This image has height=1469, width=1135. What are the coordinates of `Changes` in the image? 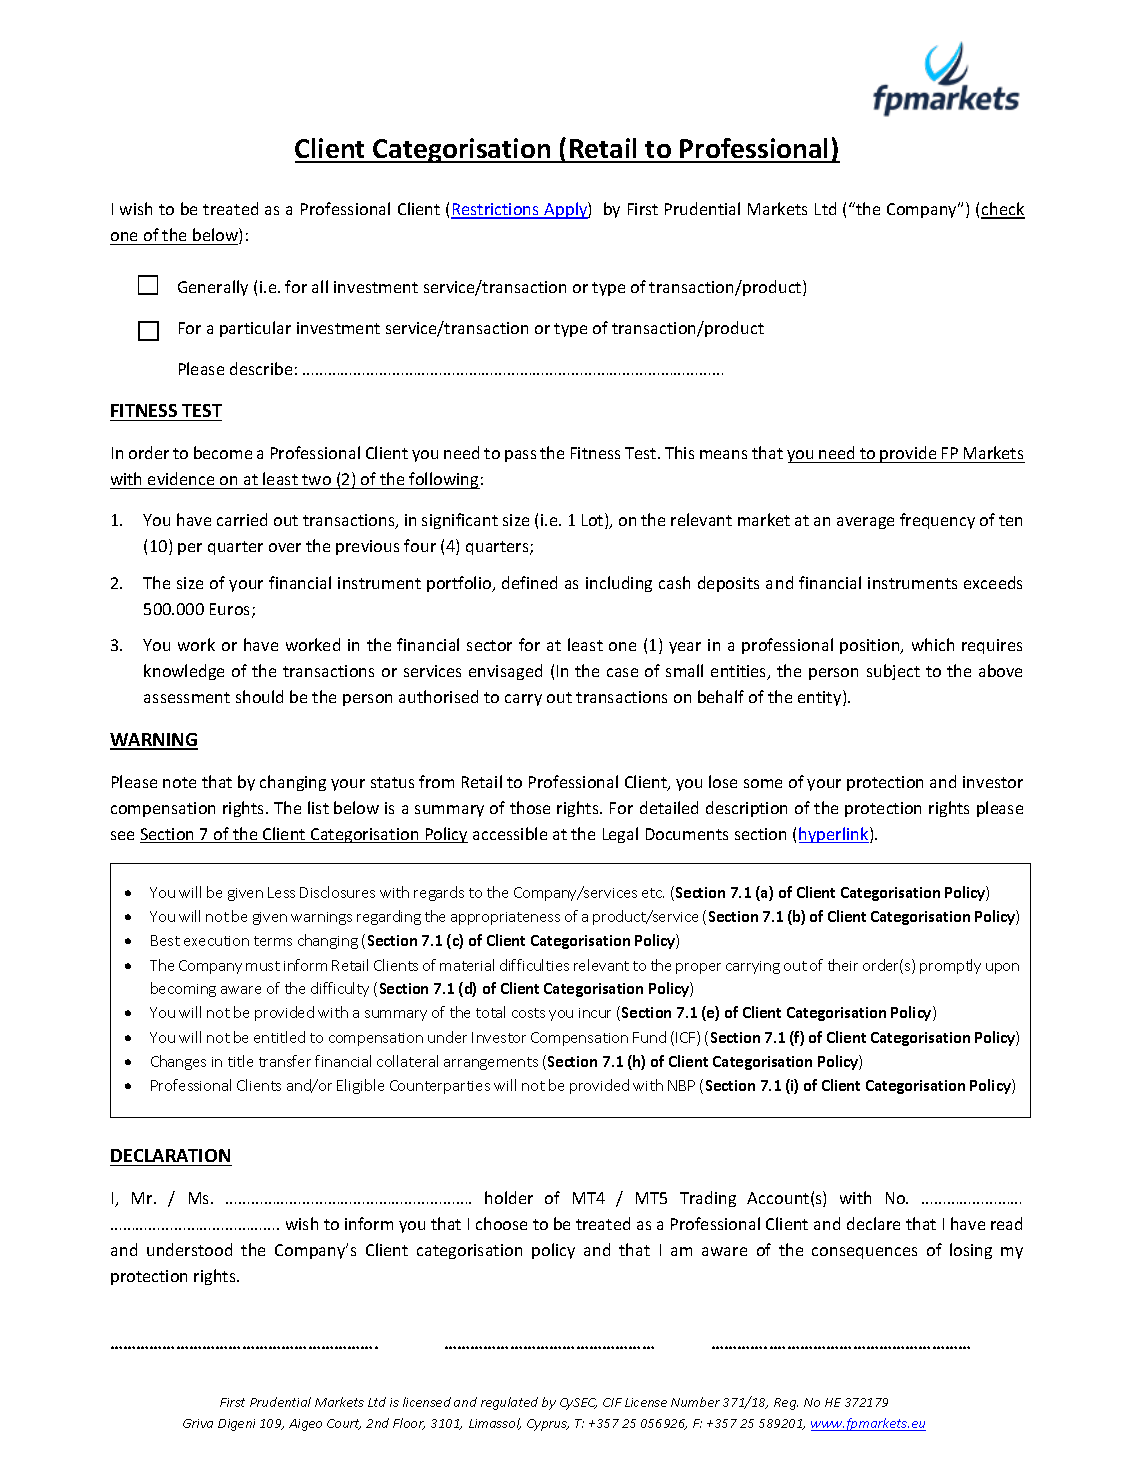 It's located at (178, 1062).
